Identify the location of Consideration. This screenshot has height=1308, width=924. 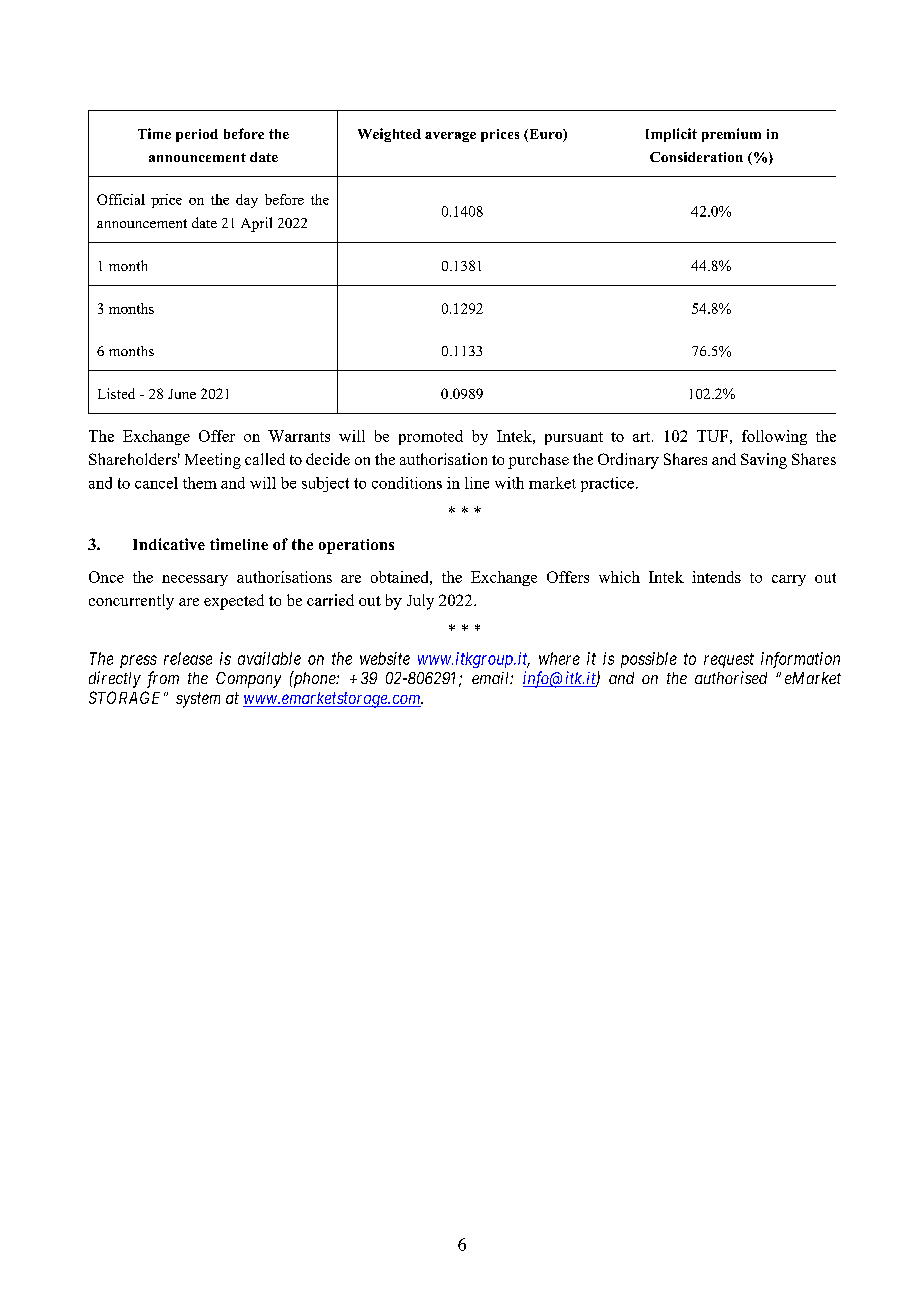
(696, 157).
